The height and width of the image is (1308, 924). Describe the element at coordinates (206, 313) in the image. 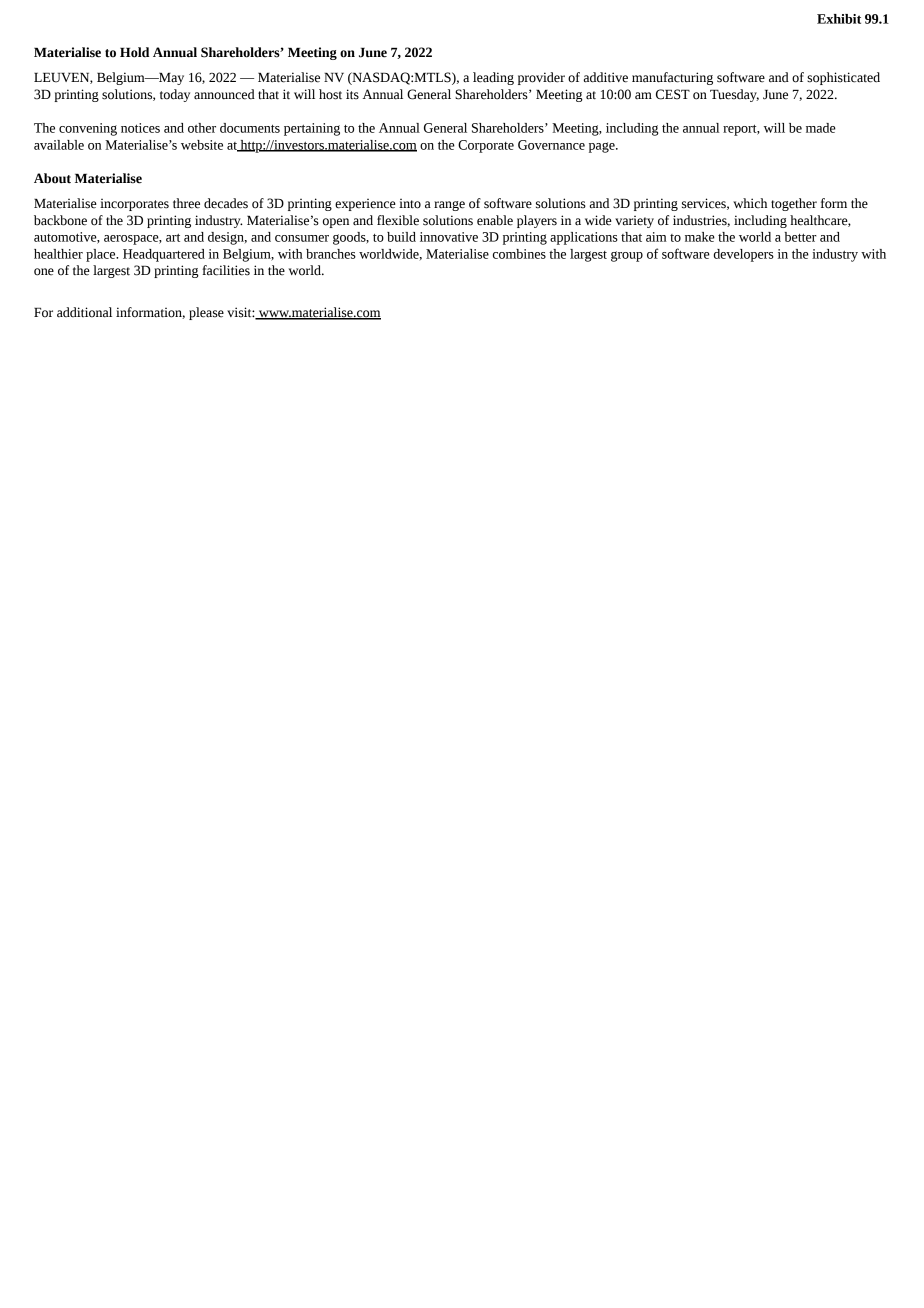

I see `please` at that location.
